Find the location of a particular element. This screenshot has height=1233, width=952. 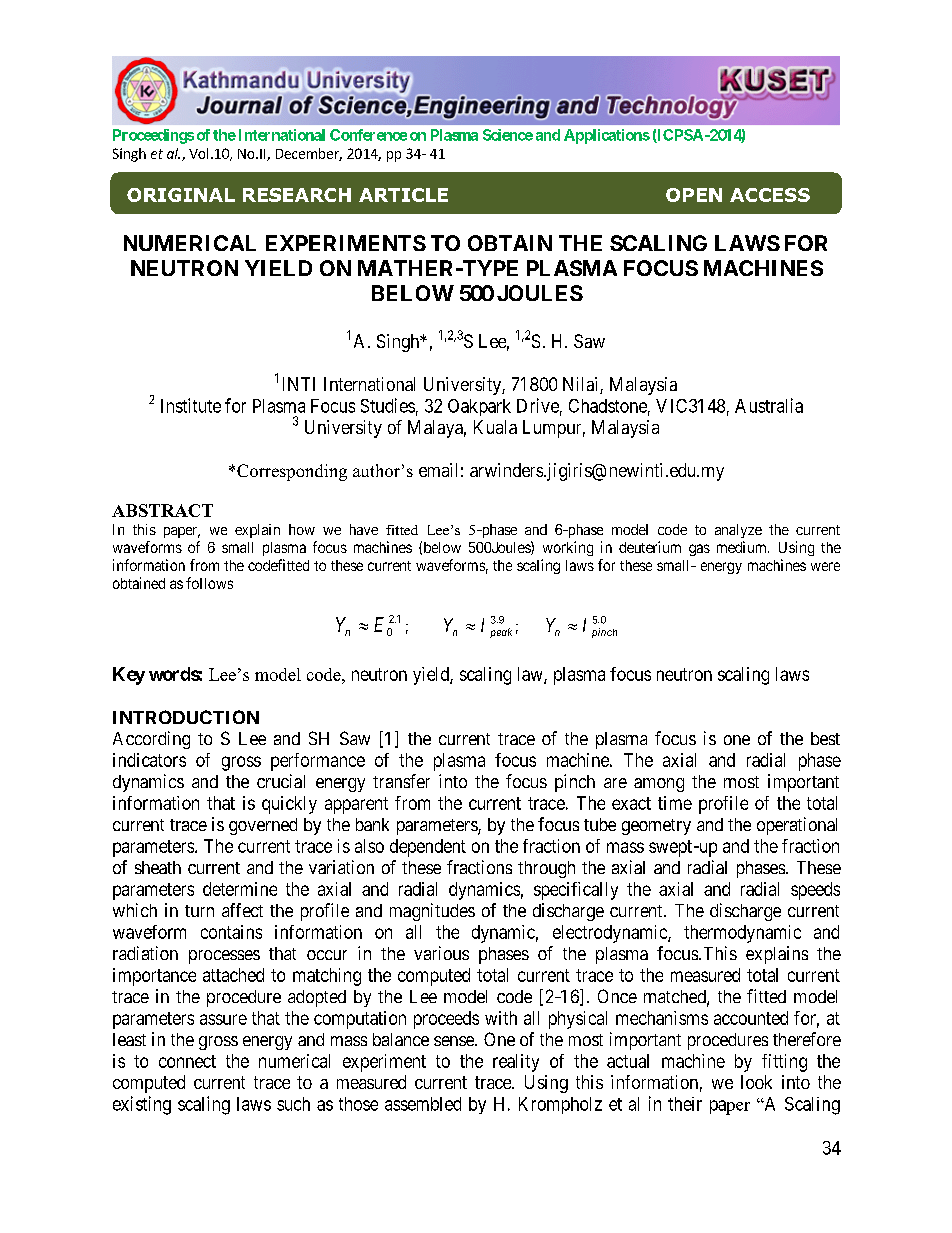

reality is located at coordinates (516, 1063).
